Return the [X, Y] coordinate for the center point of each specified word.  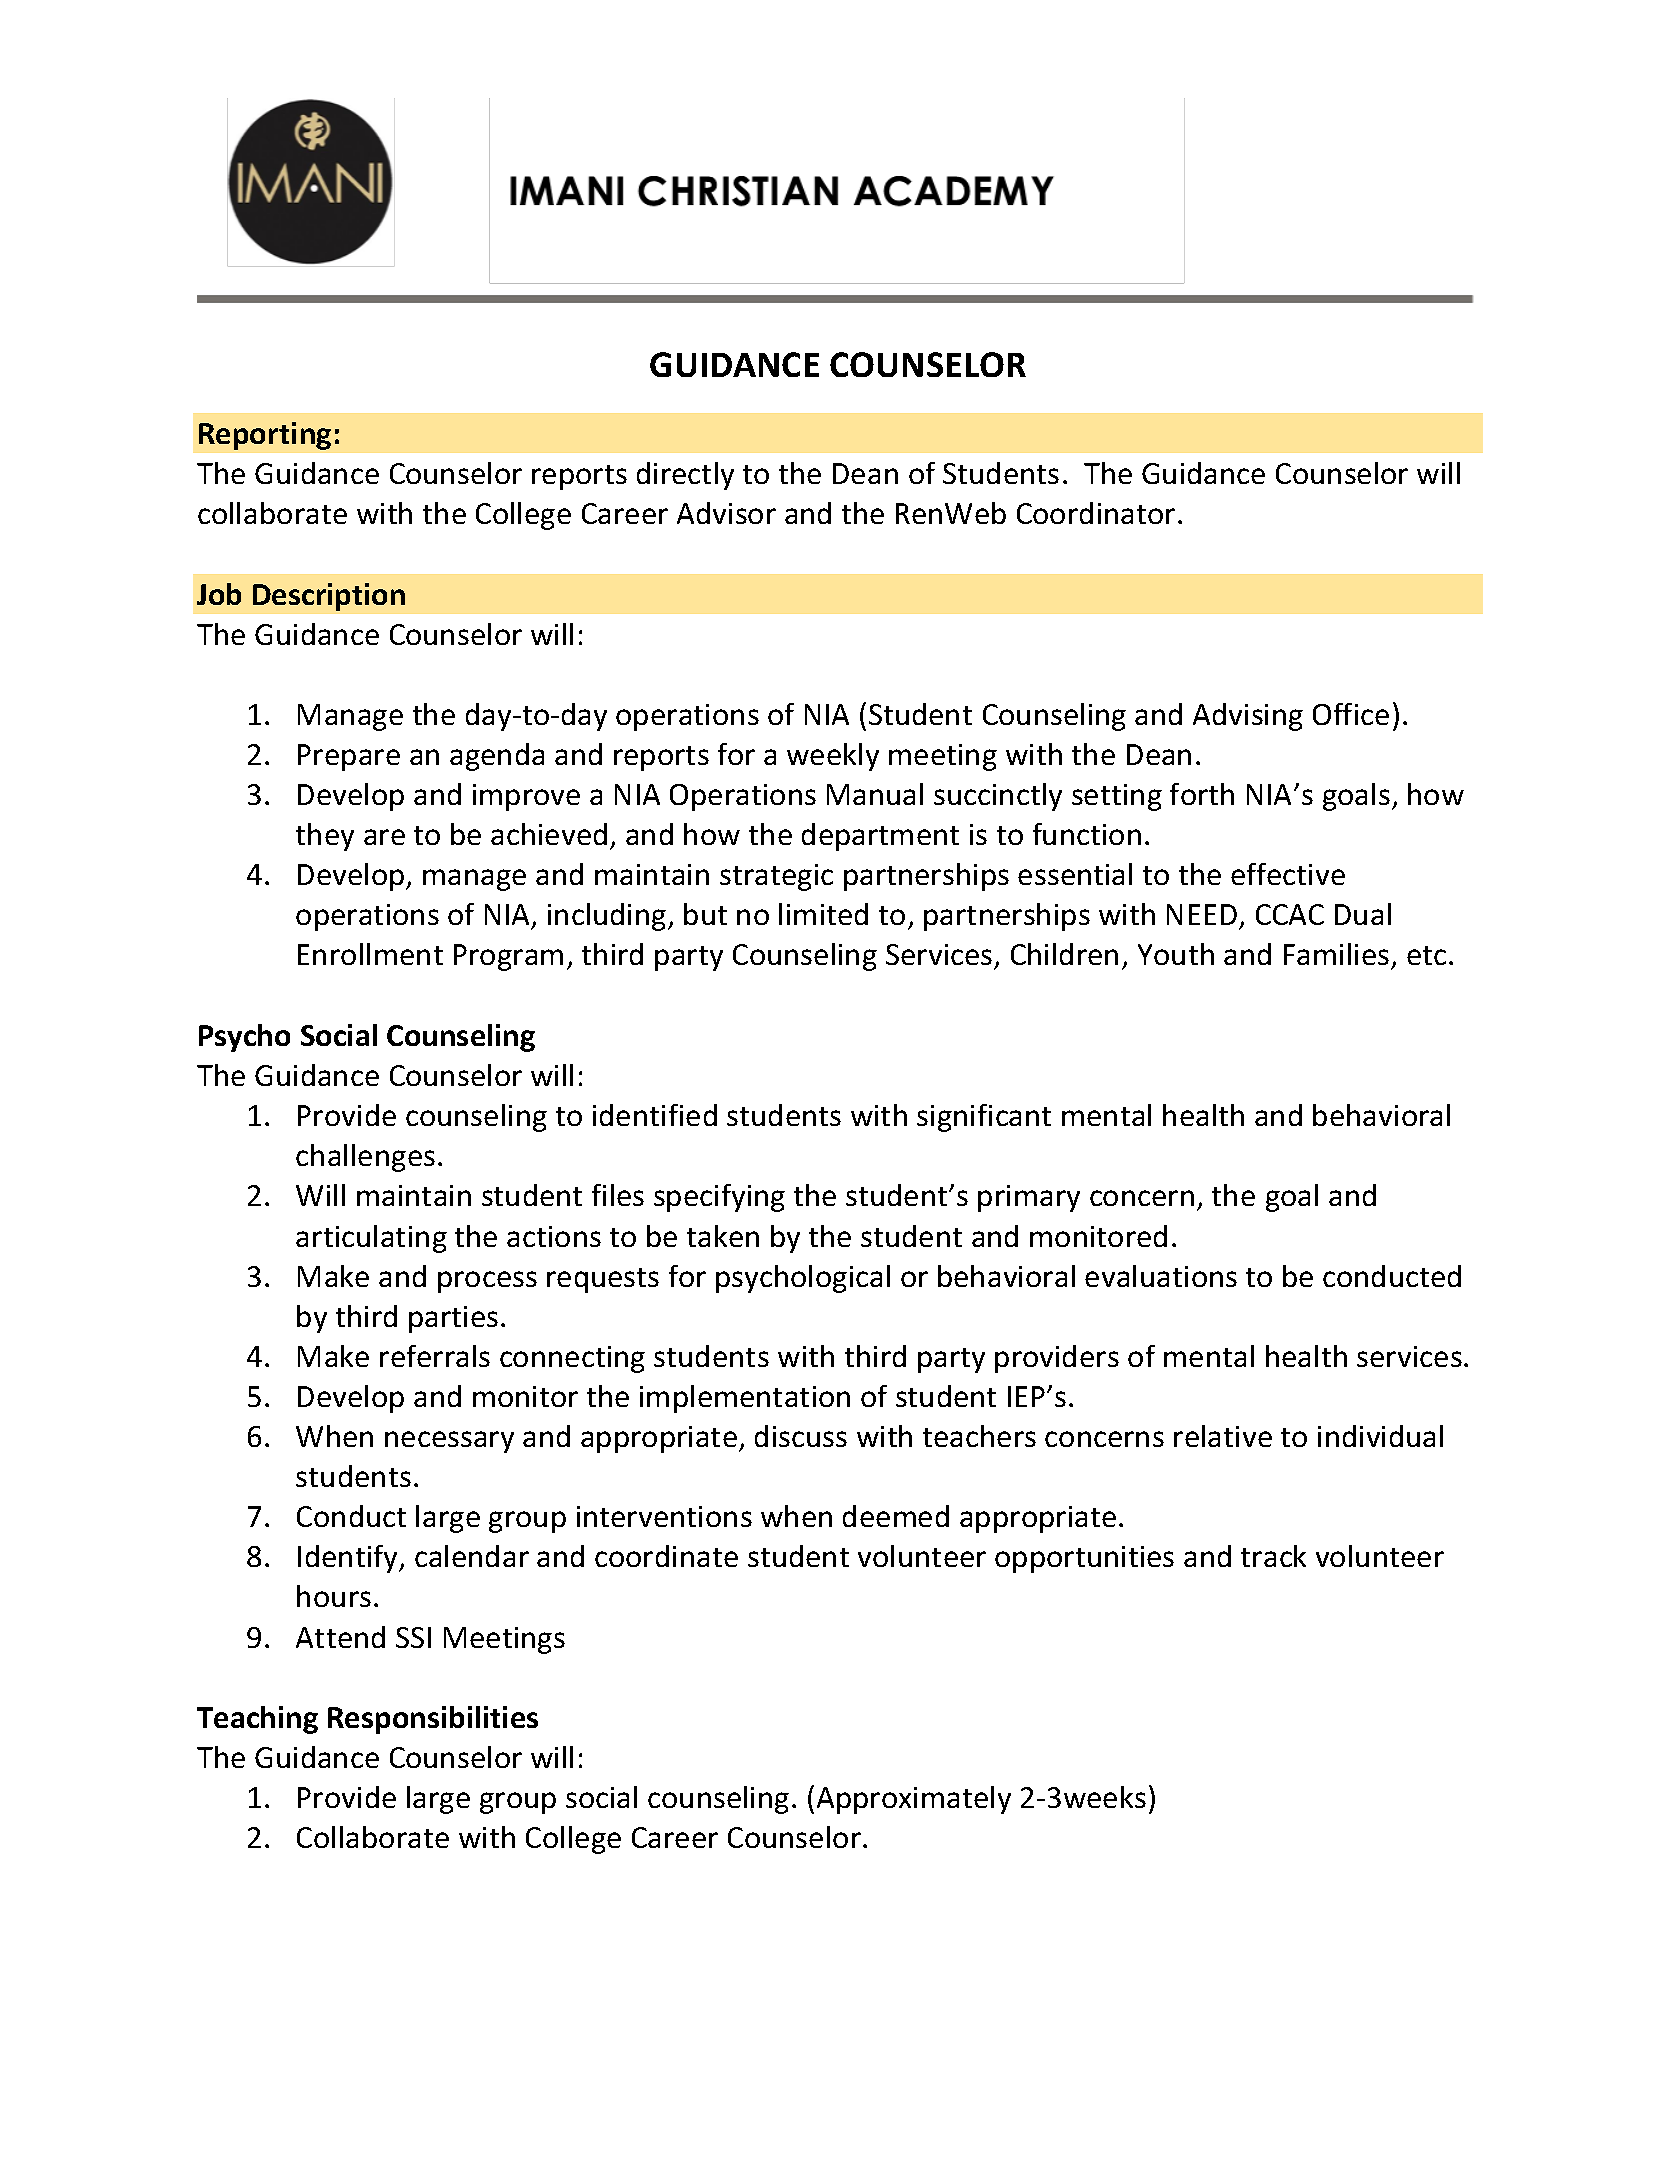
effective [1288, 874]
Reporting [265, 436]
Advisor [726, 513]
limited [823, 914]
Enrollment [370, 954]
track [1273, 1556]
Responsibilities [433, 1720]
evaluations [1161, 1276]
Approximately [914, 1800]
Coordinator [1096, 513]
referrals [435, 1356]
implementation [745, 1399]
